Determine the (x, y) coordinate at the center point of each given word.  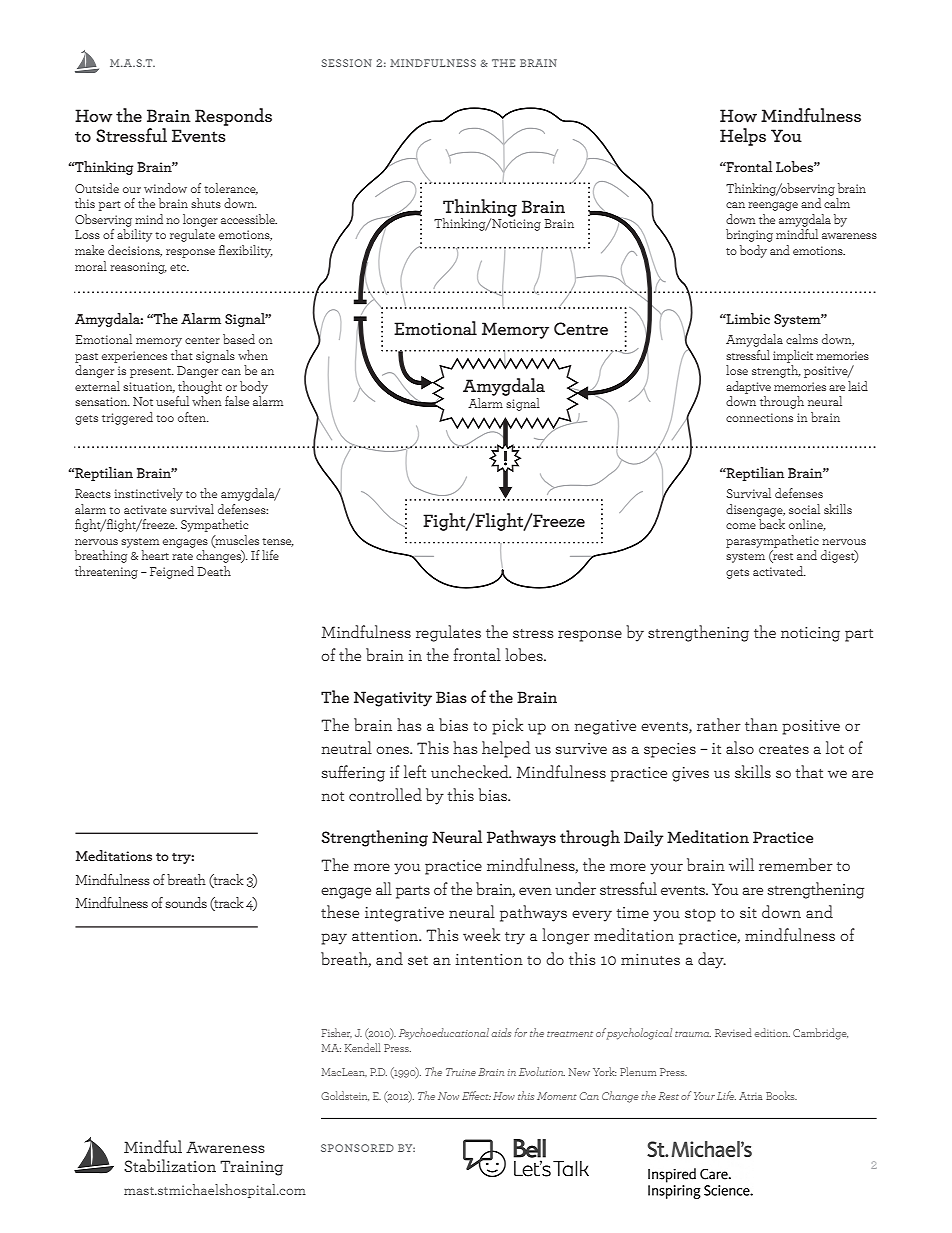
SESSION (346, 63)
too (165, 418)
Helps (743, 137)
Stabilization (170, 1165)
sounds (186, 902)
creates (784, 749)
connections (759, 417)
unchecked (471, 771)
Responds (233, 117)
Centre (581, 328)
